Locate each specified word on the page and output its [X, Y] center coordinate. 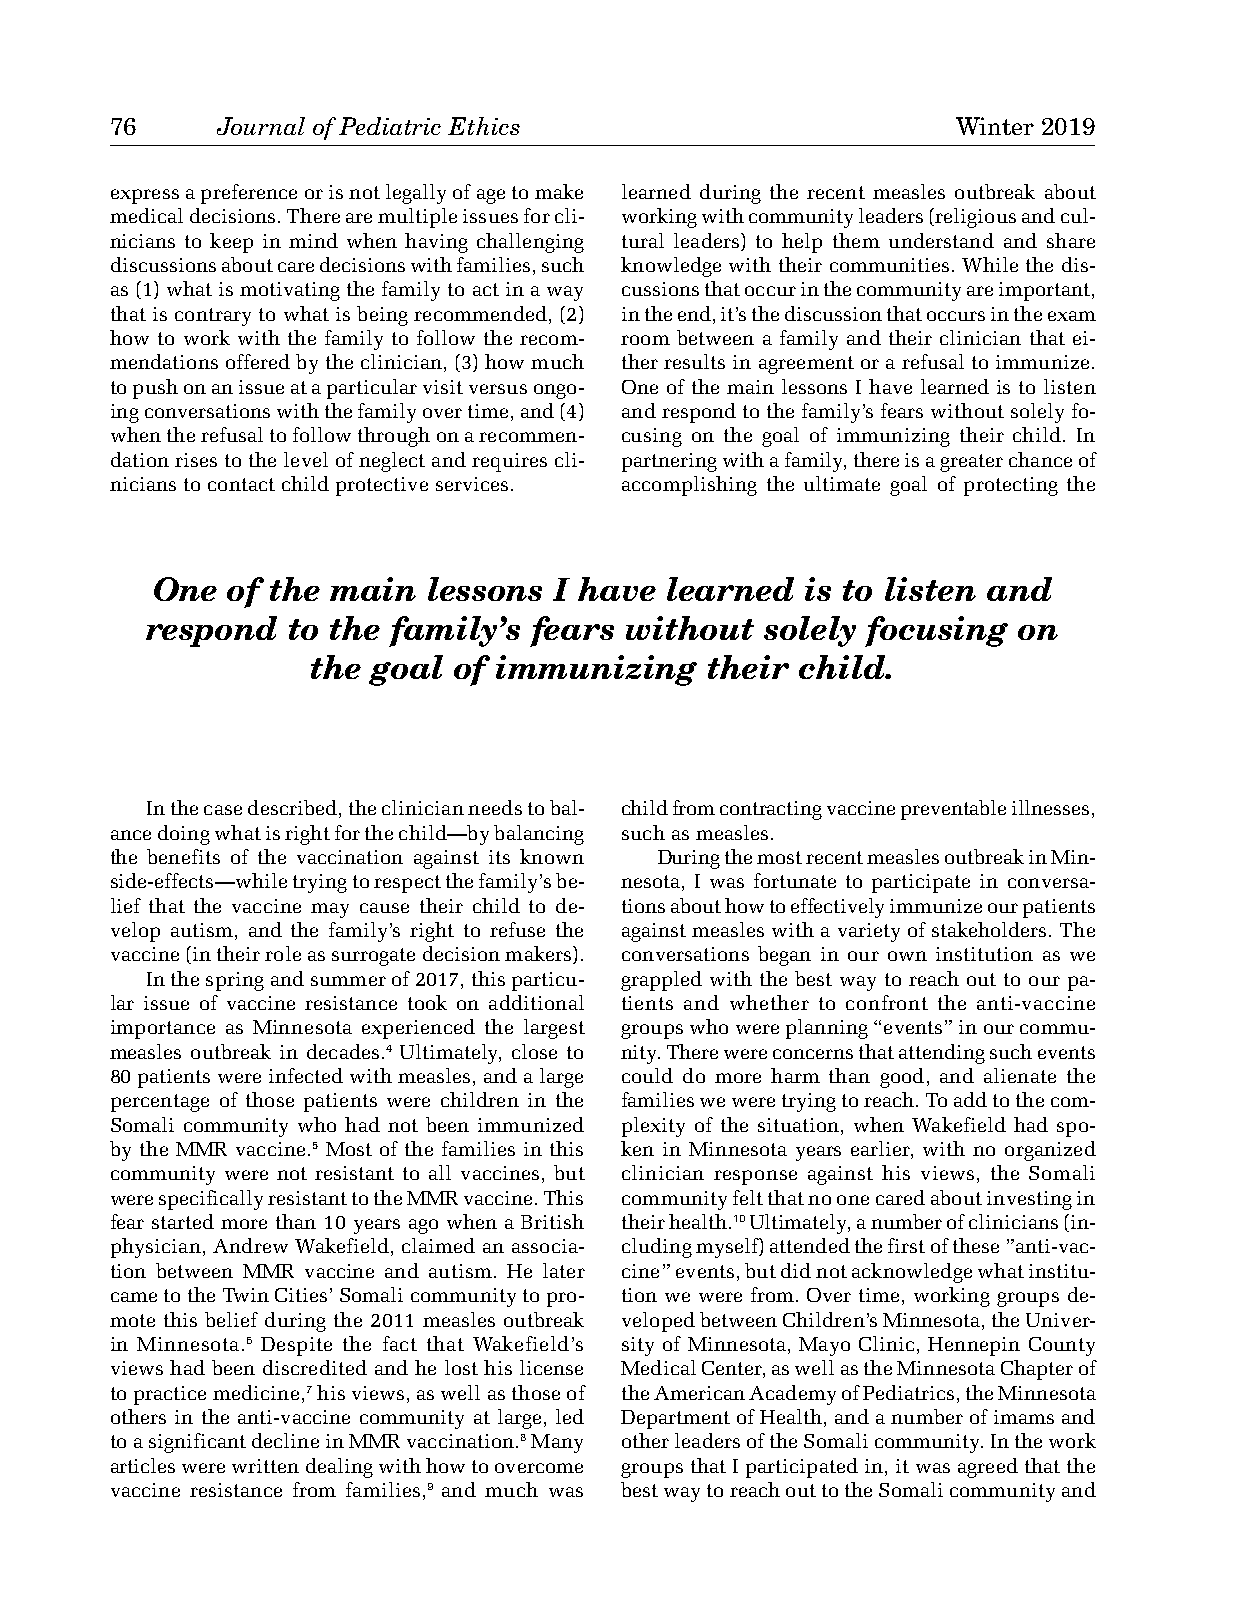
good [902, 1078]
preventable [953, 810]
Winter [995, 126]
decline [285, 1440]
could [647, 1075]
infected [306, 1075]
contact [241, 484]
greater [971, 463]
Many [557, 1443]
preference [249, 194]
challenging [530, 243]
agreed [988, 1468]
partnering [669, 462]
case [223, 810]
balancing [539, 835]
